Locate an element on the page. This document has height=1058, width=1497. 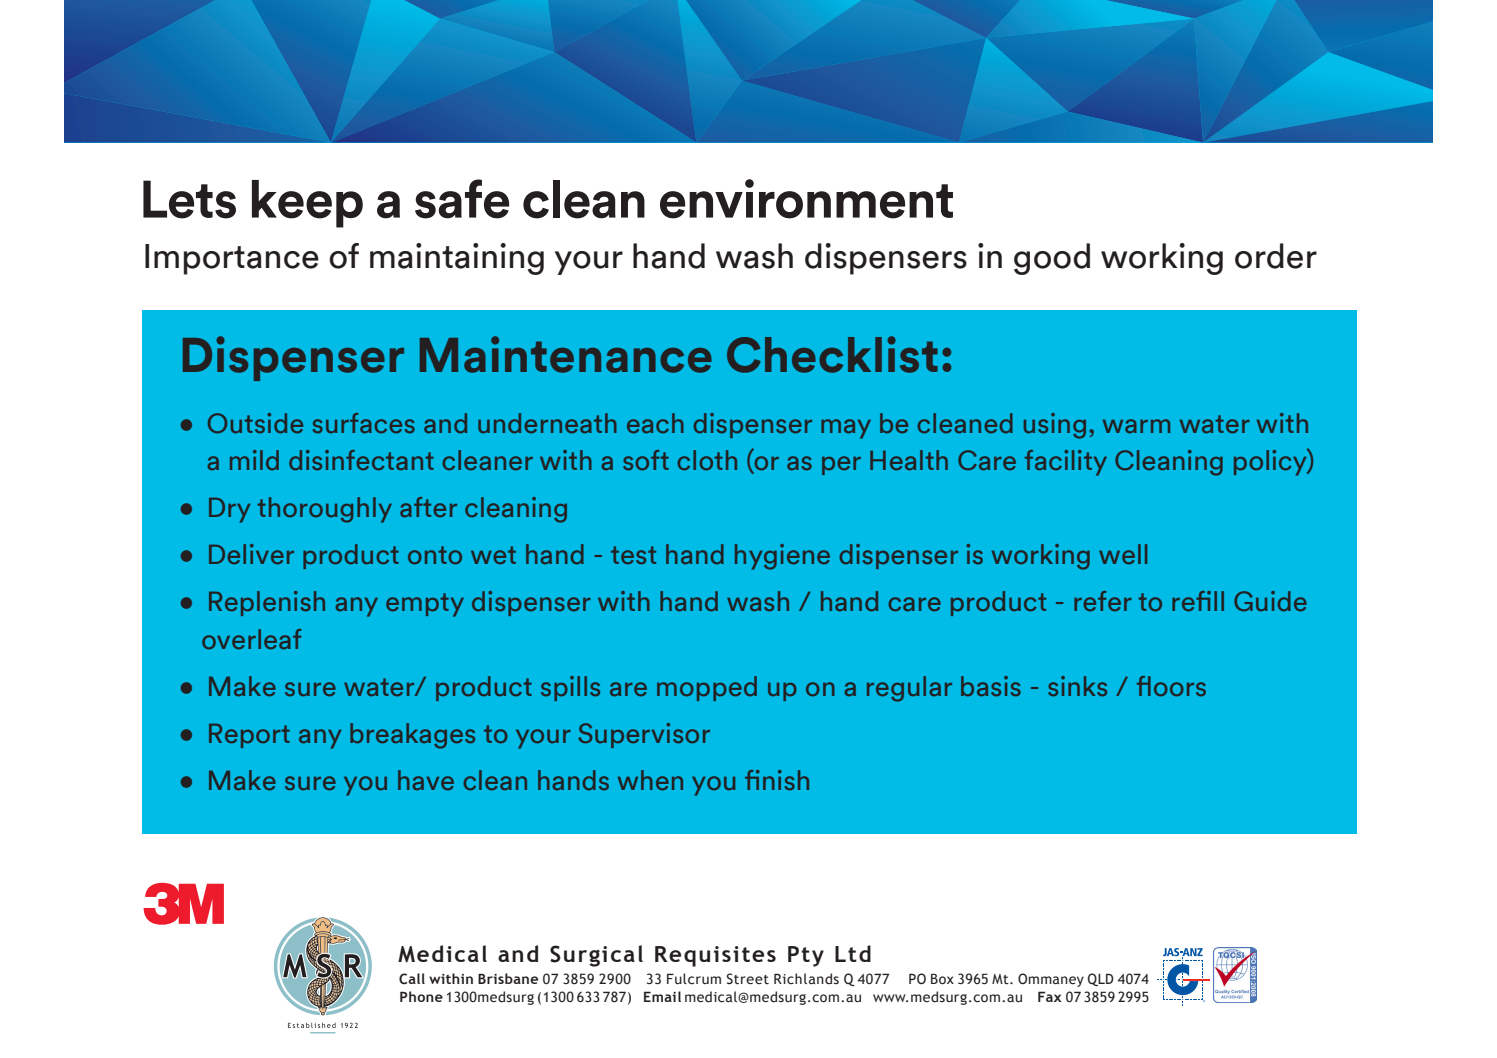
Replenish is located at coordinates (267, 603).
